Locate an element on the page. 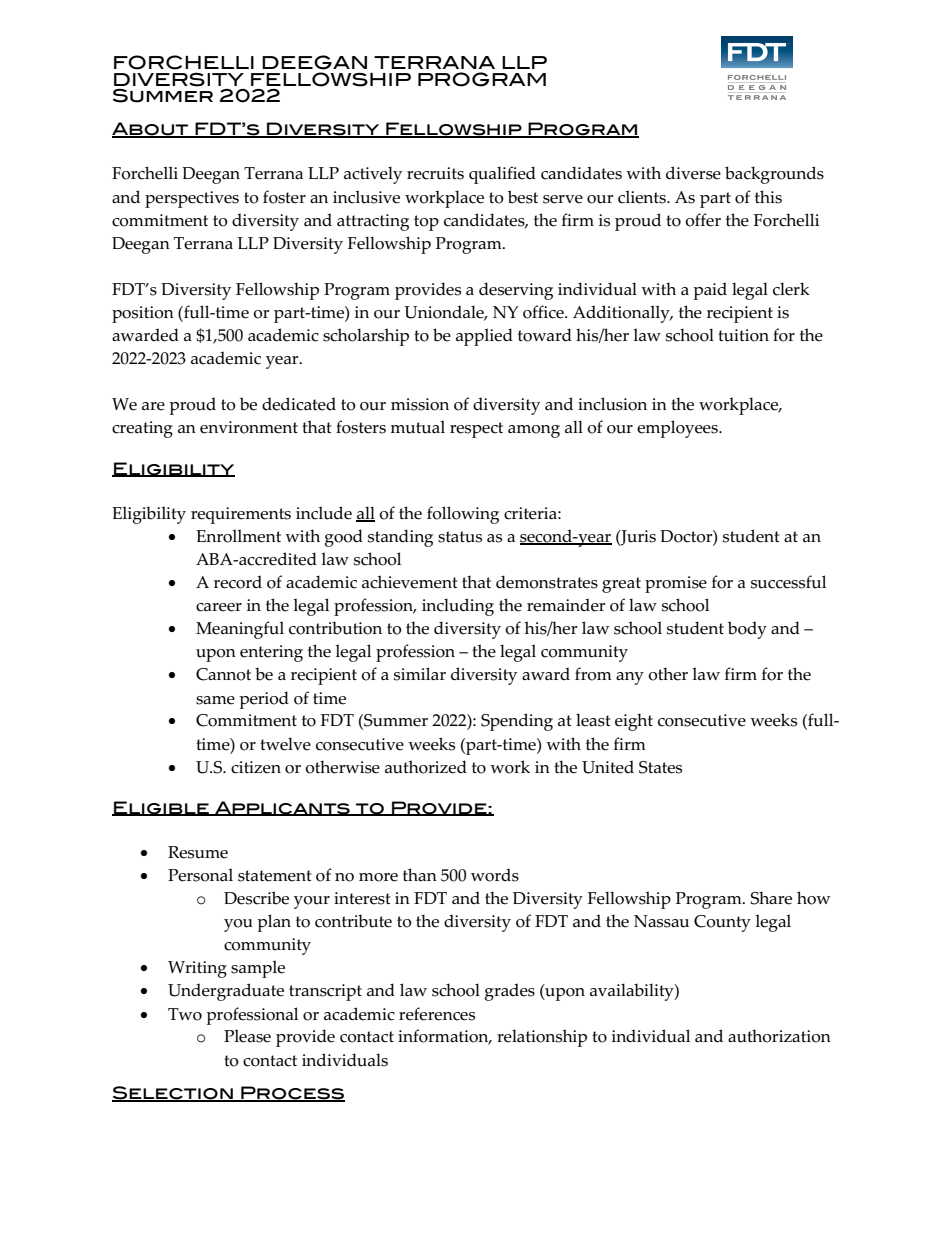 The height and width of the image is (1233, 952). including is located at coordinates (458, 607).
